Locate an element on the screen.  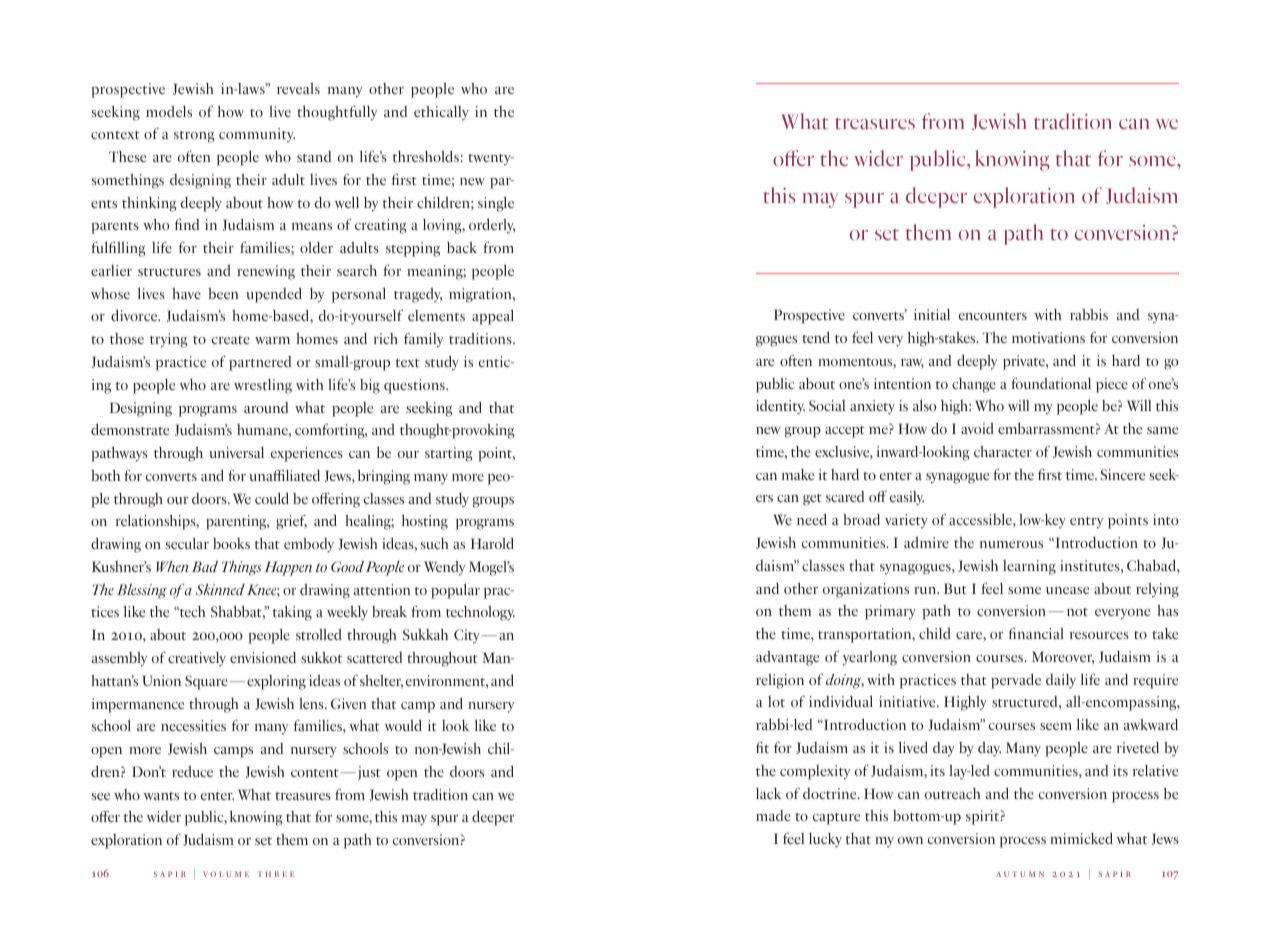
make is located at coordinates (798, 474).
